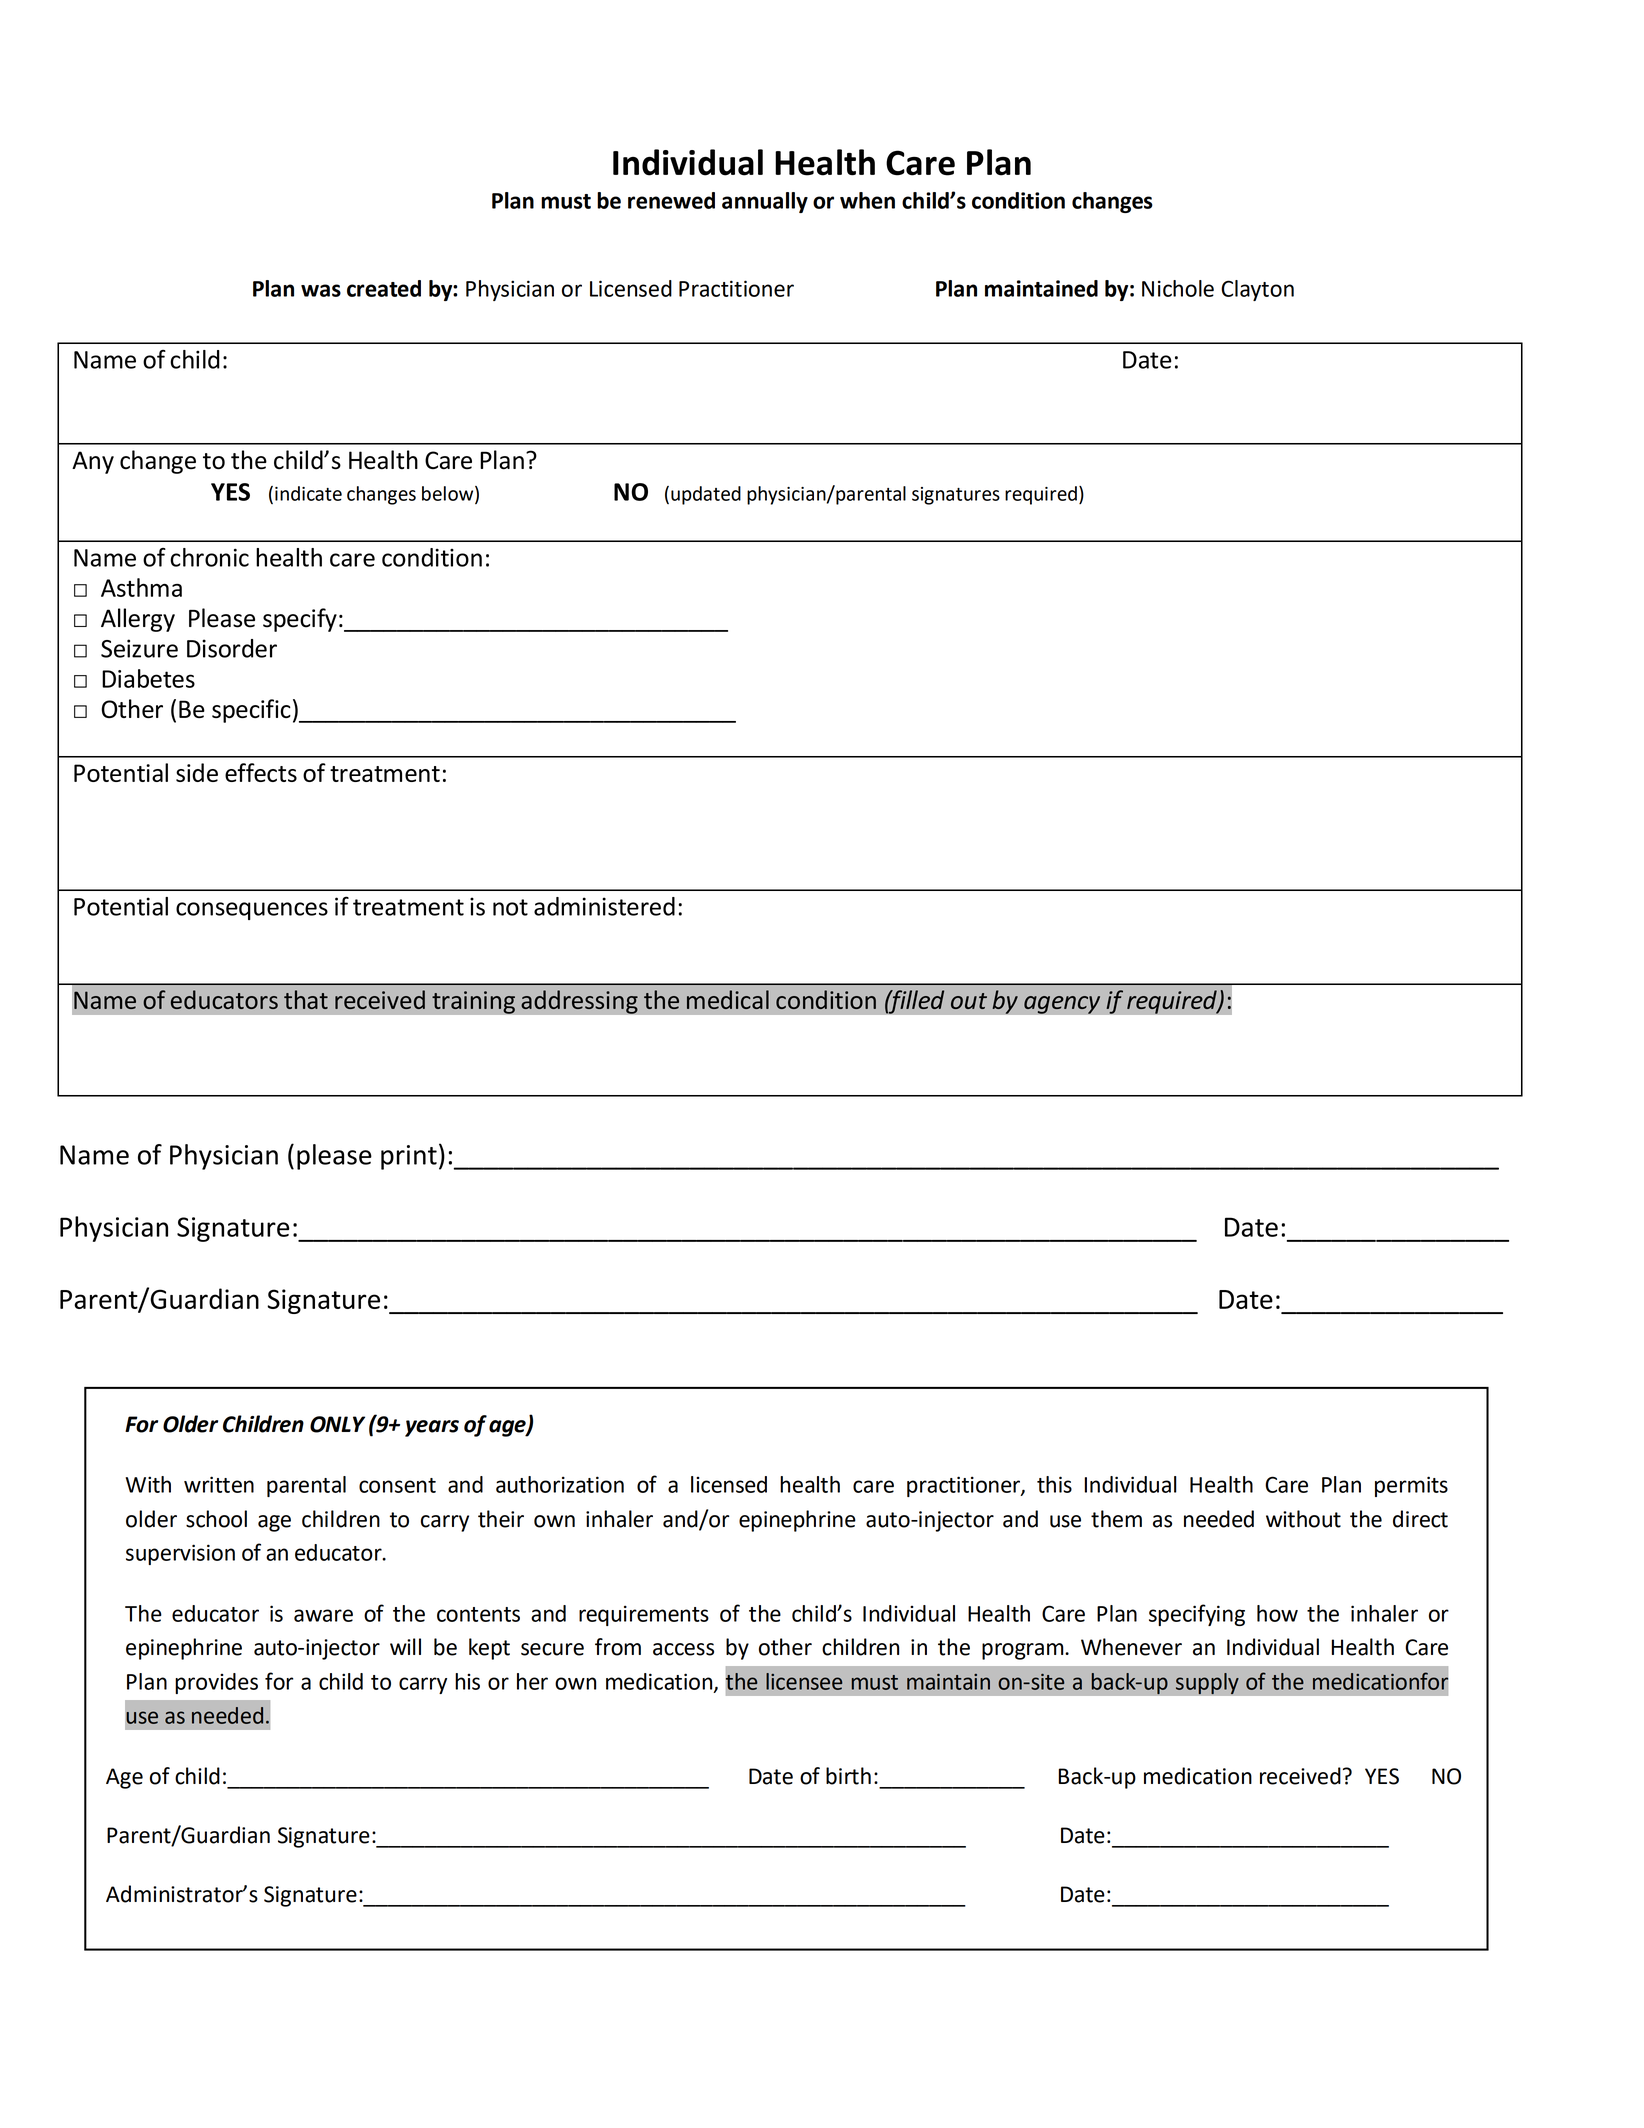  I want to click on authorization, so click(560, 1484).
